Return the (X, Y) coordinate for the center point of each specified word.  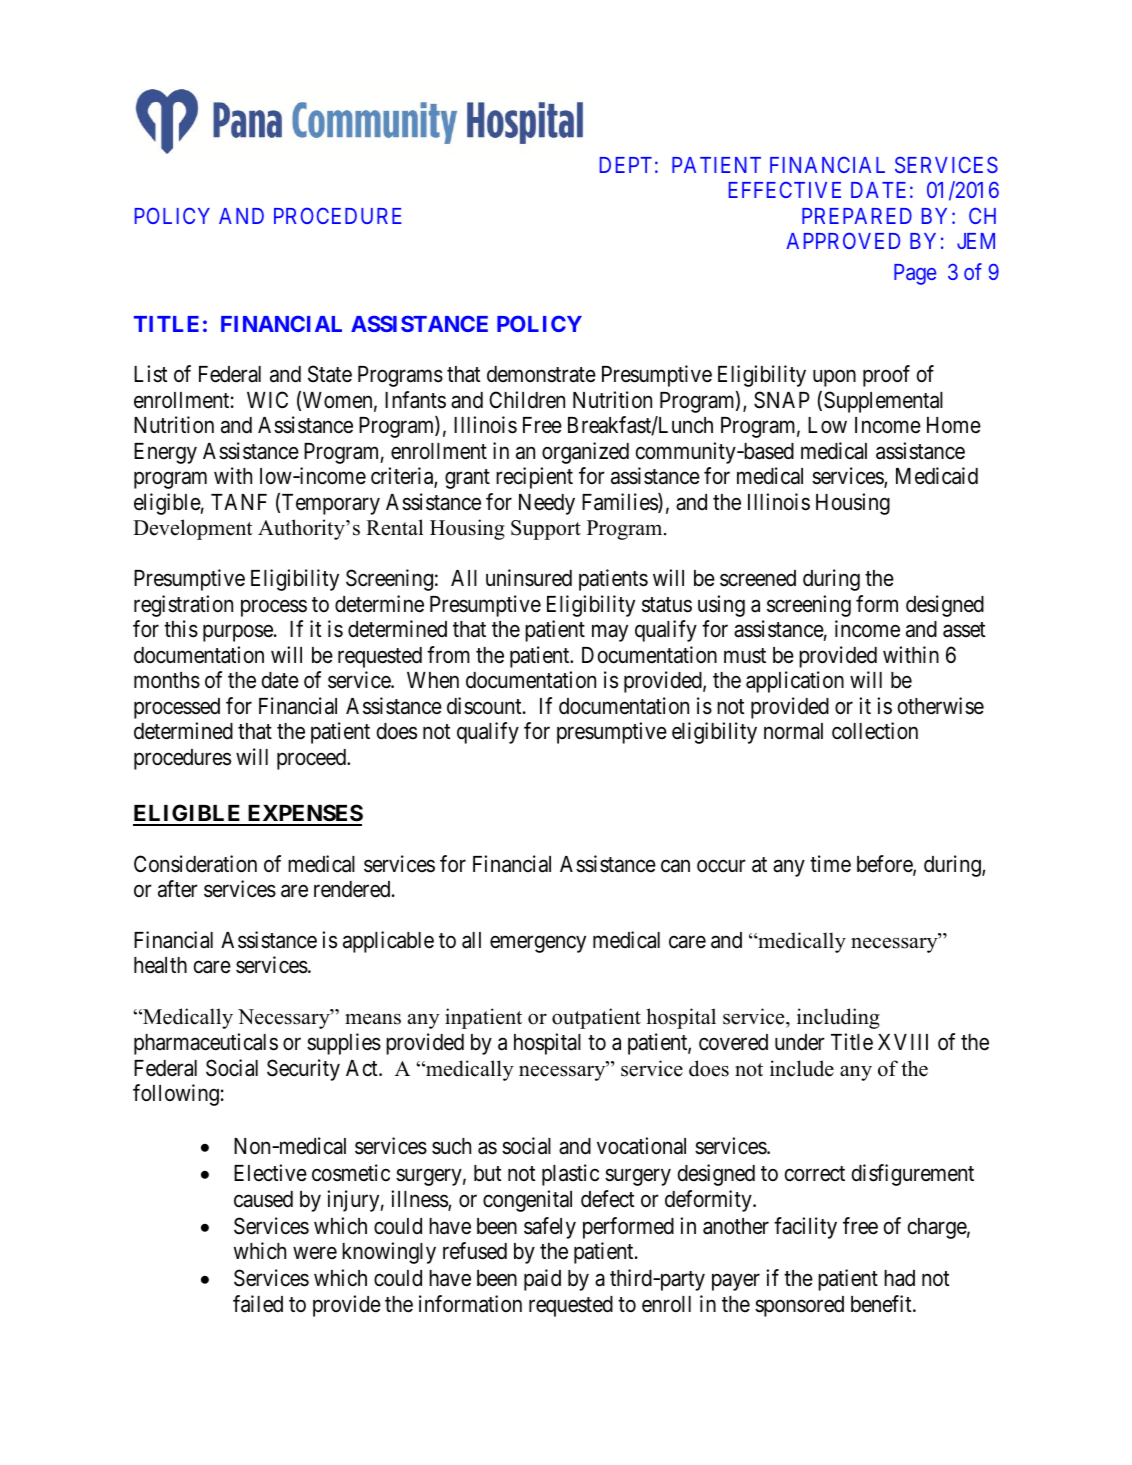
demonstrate (541, 374)
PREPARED (857, 216)
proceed (313, 759)
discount (485, 706)
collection (875, 731)
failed (258, 1304)
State (330, 374)
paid (542, 1280)
